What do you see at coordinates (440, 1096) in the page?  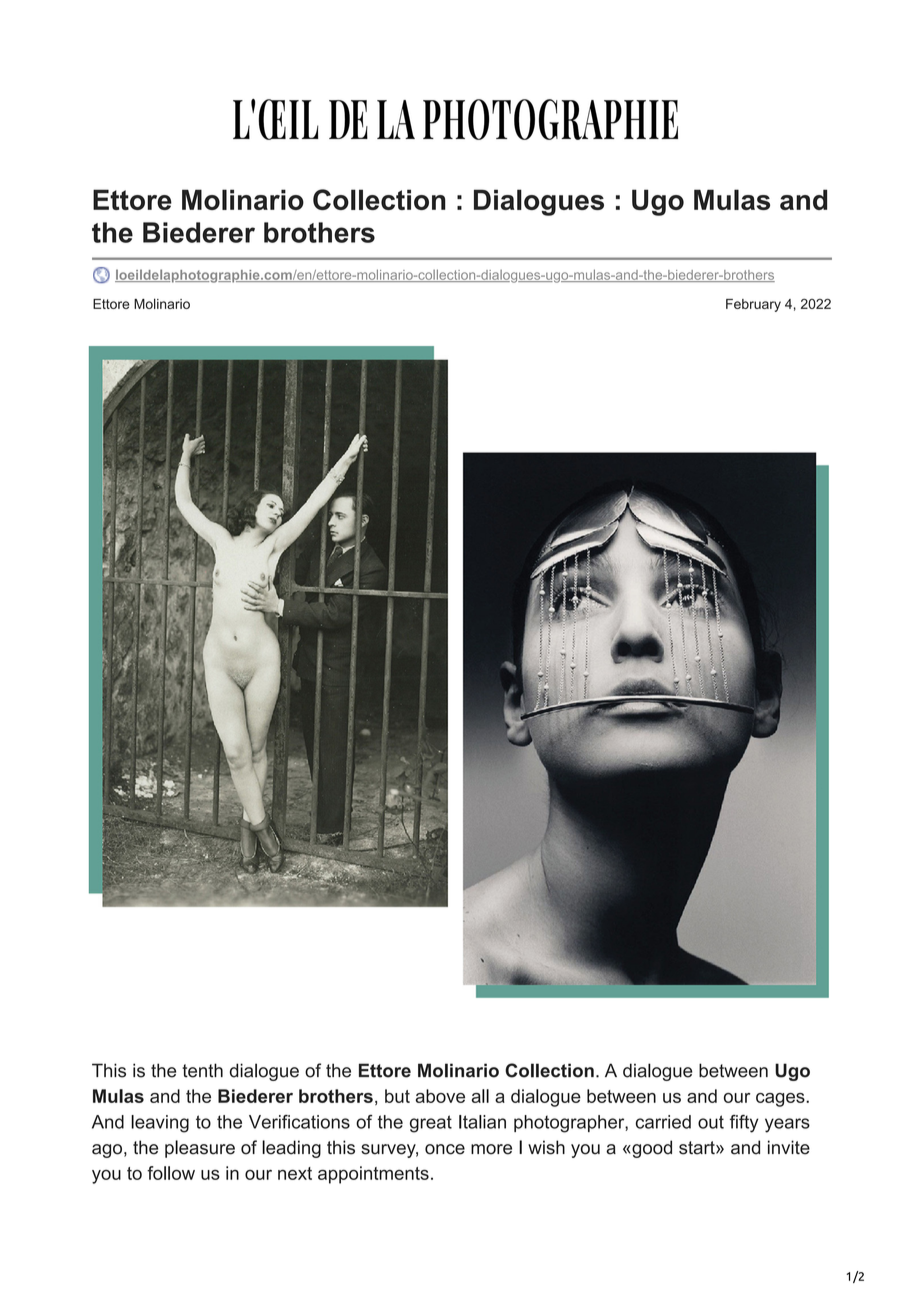 I see `above` at bounding box center [440, 1096].
